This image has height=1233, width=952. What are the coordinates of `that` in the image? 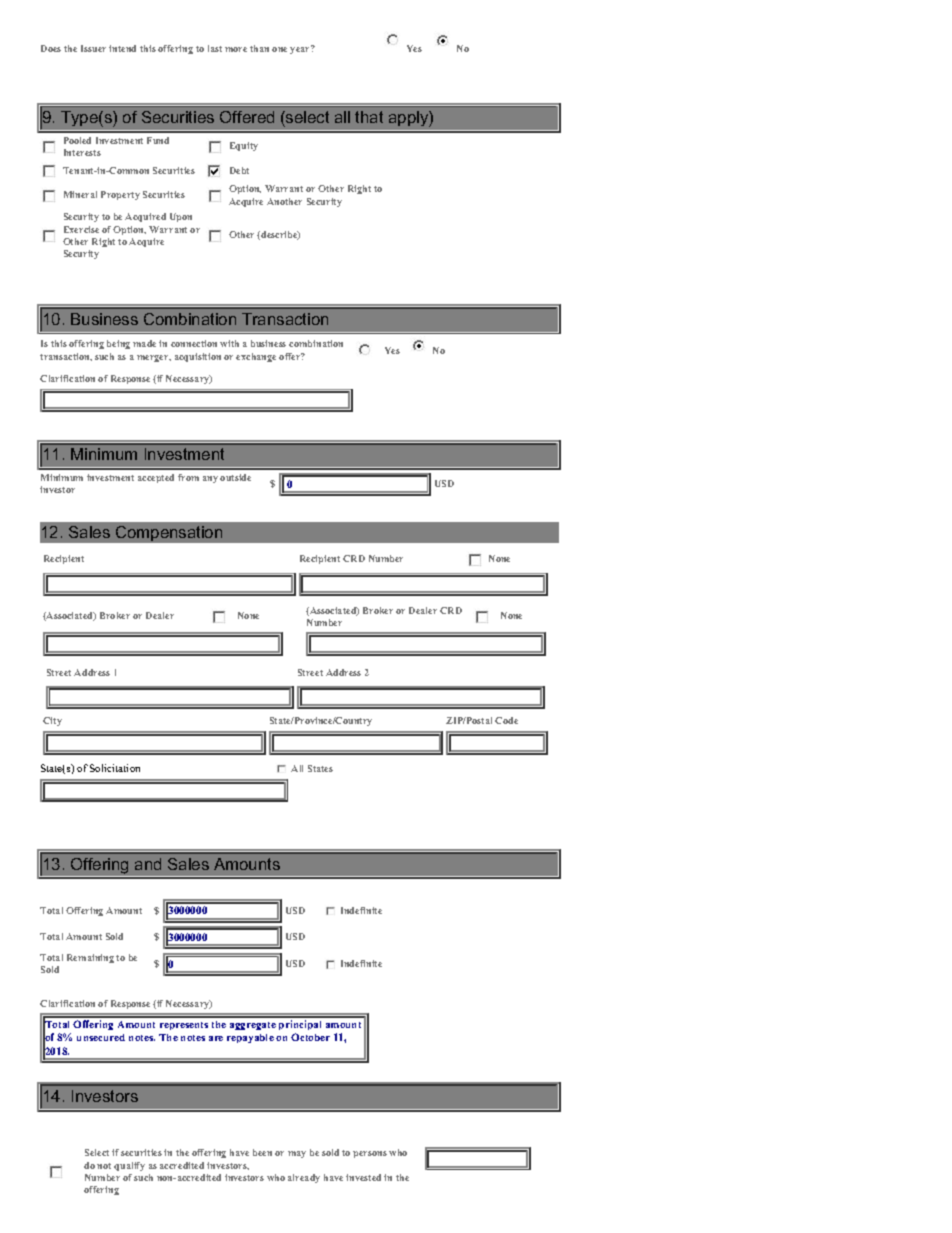 It's located at (369, 117).
